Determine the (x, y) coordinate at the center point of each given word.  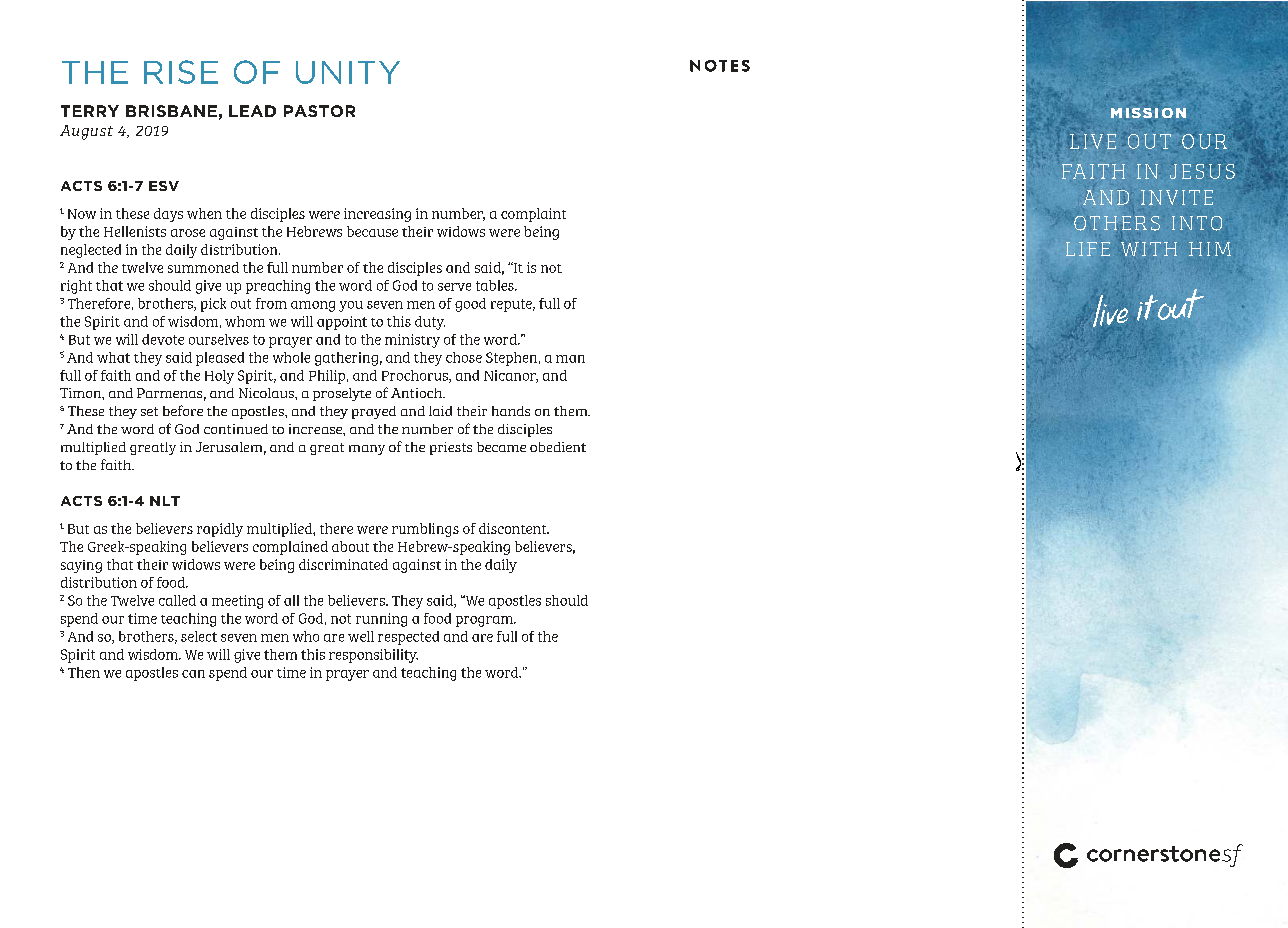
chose (464, 357)
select (199, 636)
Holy (219, 377)
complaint (533, 215)
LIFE (1088, 249)
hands (511, 411)
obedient (558, 447)
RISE (181, 72)
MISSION (1148, 113)
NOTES (720, 66)
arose (188, 233)
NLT (165, 501)
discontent (514, 528)
